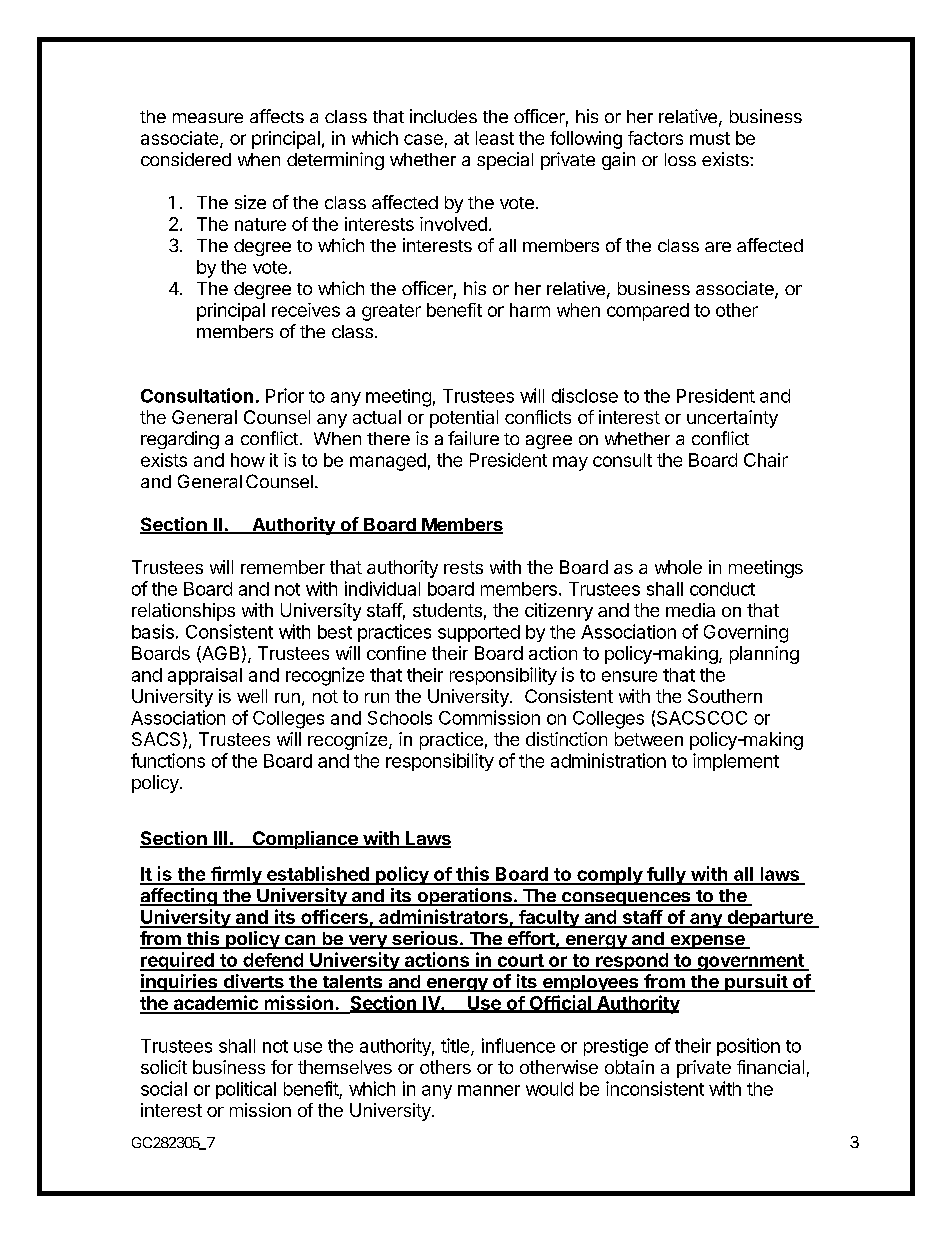 The height and width of the screenshot is (1233, 952). What do you see at coordinates (285, 395) in the screenshot?
I see `Prior` at bounding box center [285, 395].
